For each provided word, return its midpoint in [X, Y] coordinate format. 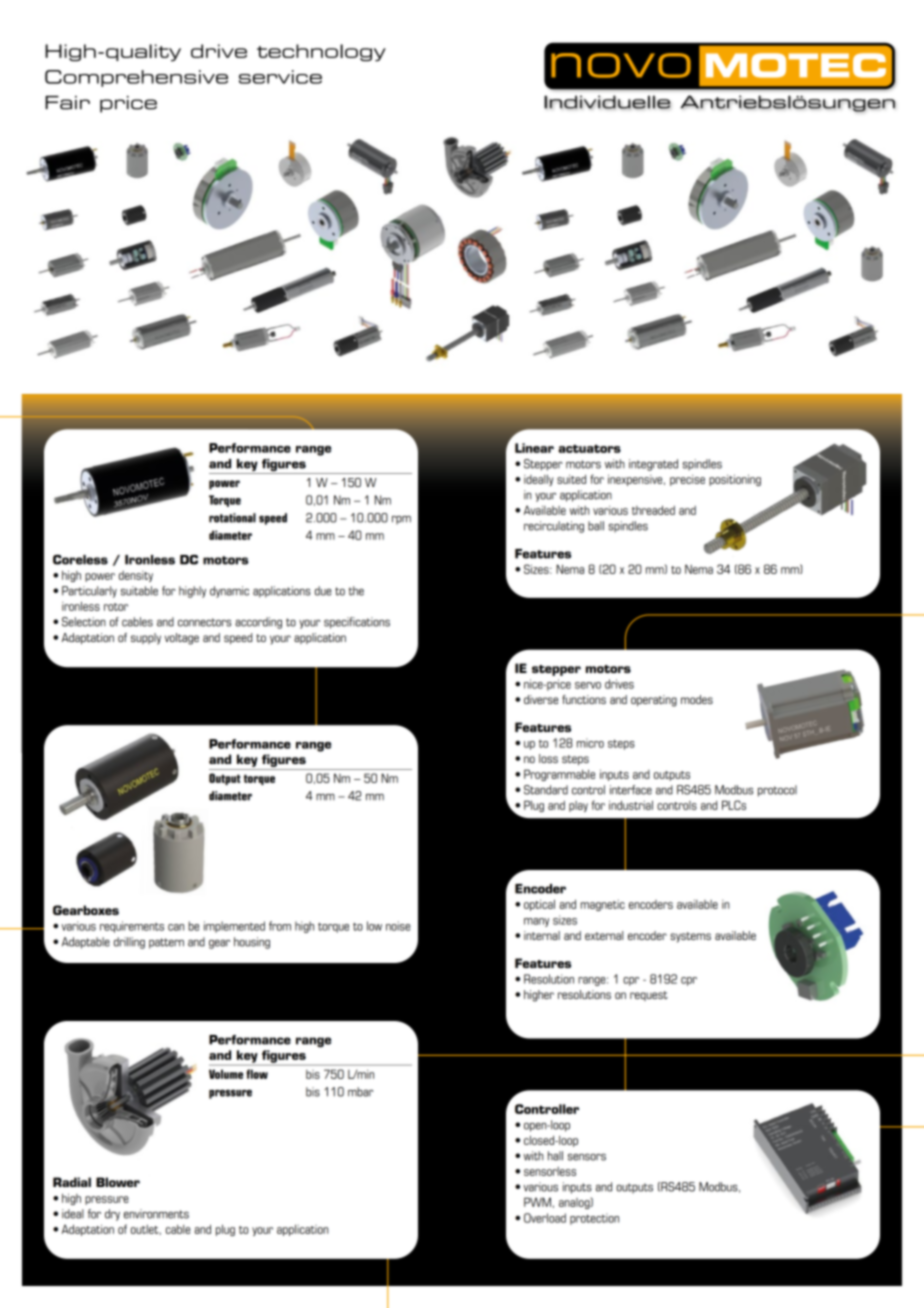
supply [146, 639]
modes [697, 699]
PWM [537, 1202]
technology [321, 53]
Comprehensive [136, 78]
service [280, 77]
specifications [357, 623]
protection [594, 1219]
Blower [118, 1182]
